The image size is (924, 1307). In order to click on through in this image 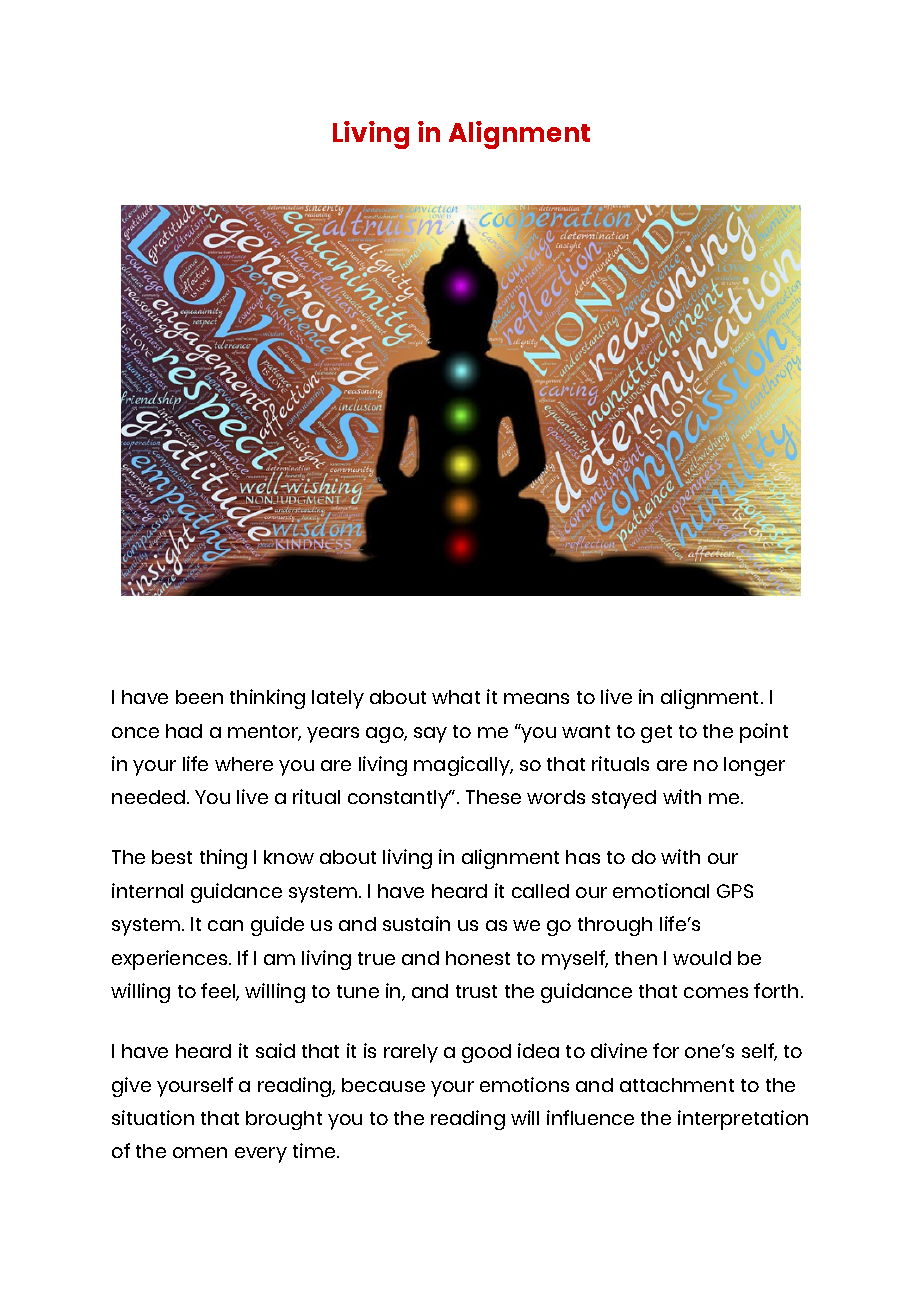, I will do `click(615, 926)`.
